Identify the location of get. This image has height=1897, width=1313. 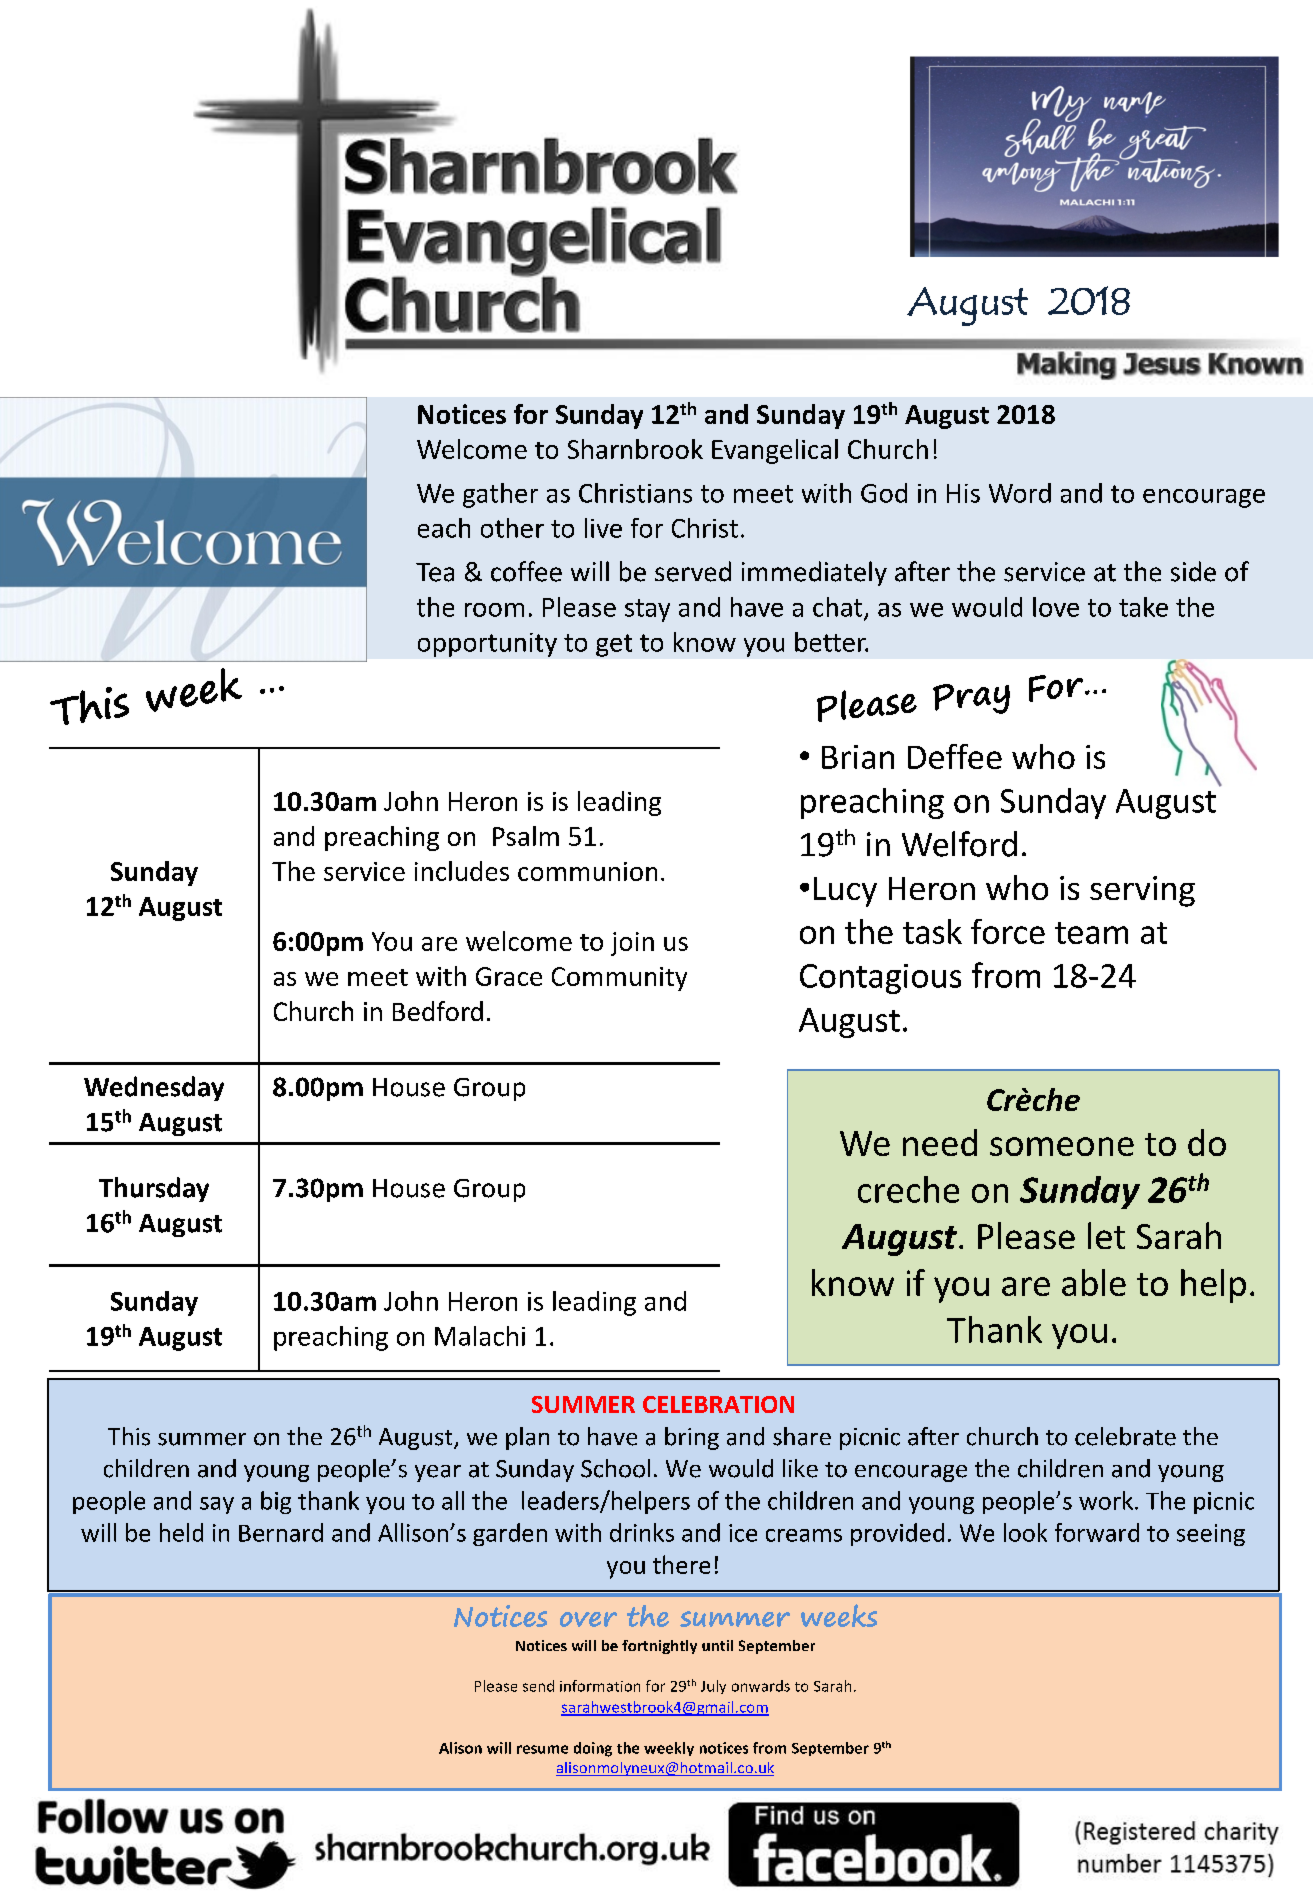
(614, 645).
